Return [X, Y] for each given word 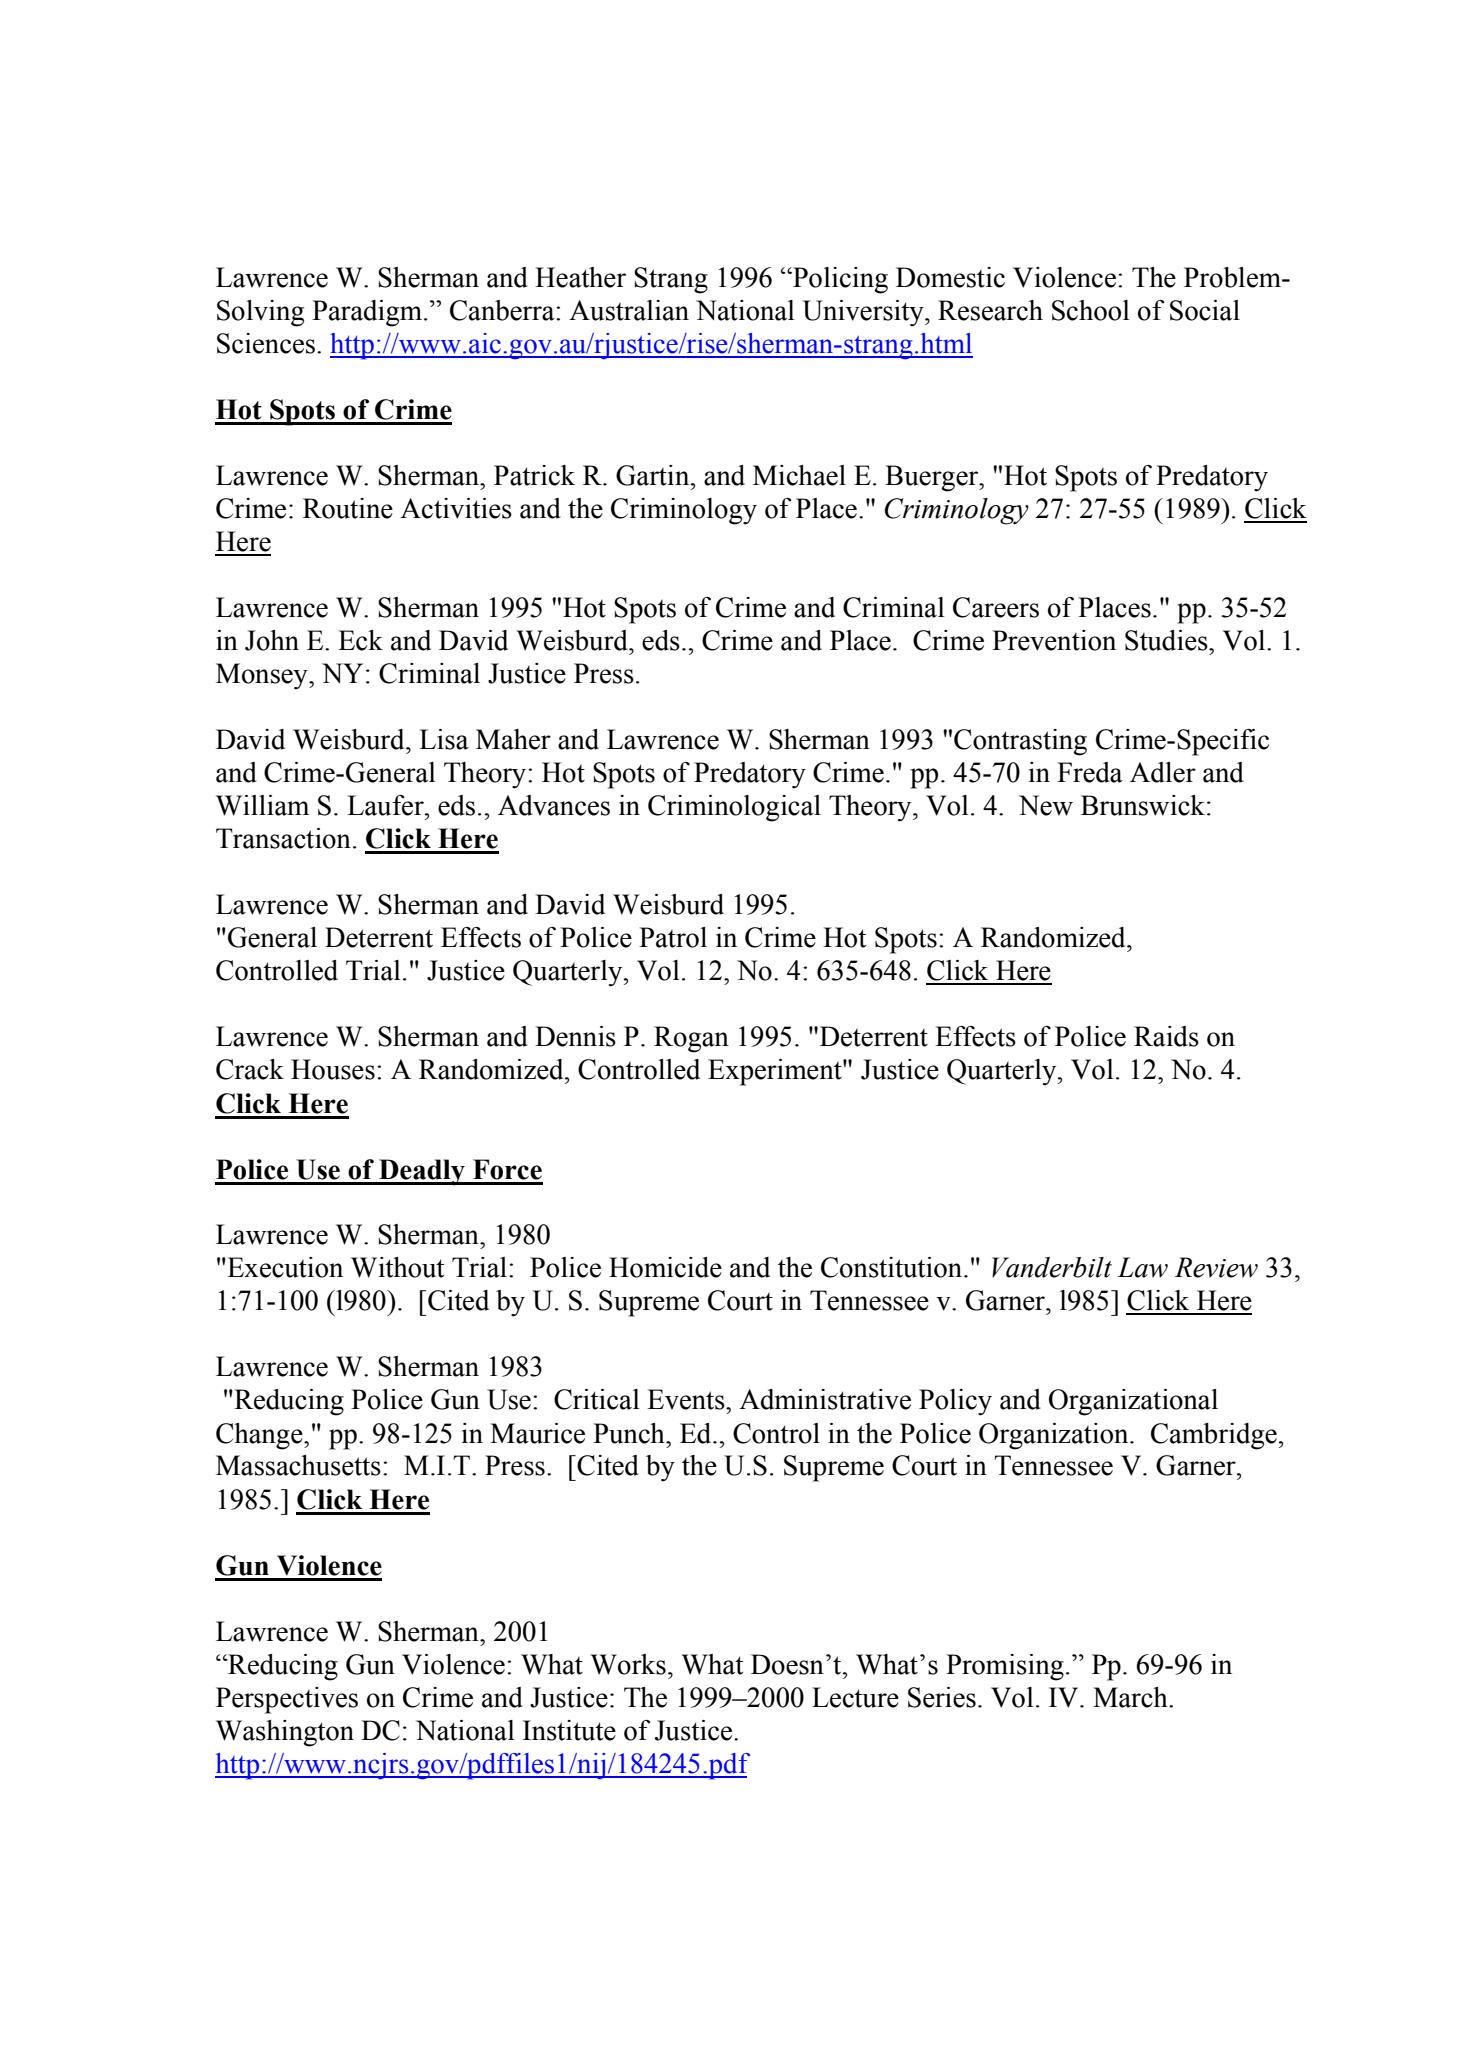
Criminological [734, 808]
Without [397, 1267]
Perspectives [287, 1700]
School [1091, 310]
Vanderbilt [1052, 1267]
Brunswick [1143, 805]
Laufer [386, 805]
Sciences [266, 343]
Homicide [665, 1267]
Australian [629, 310]
